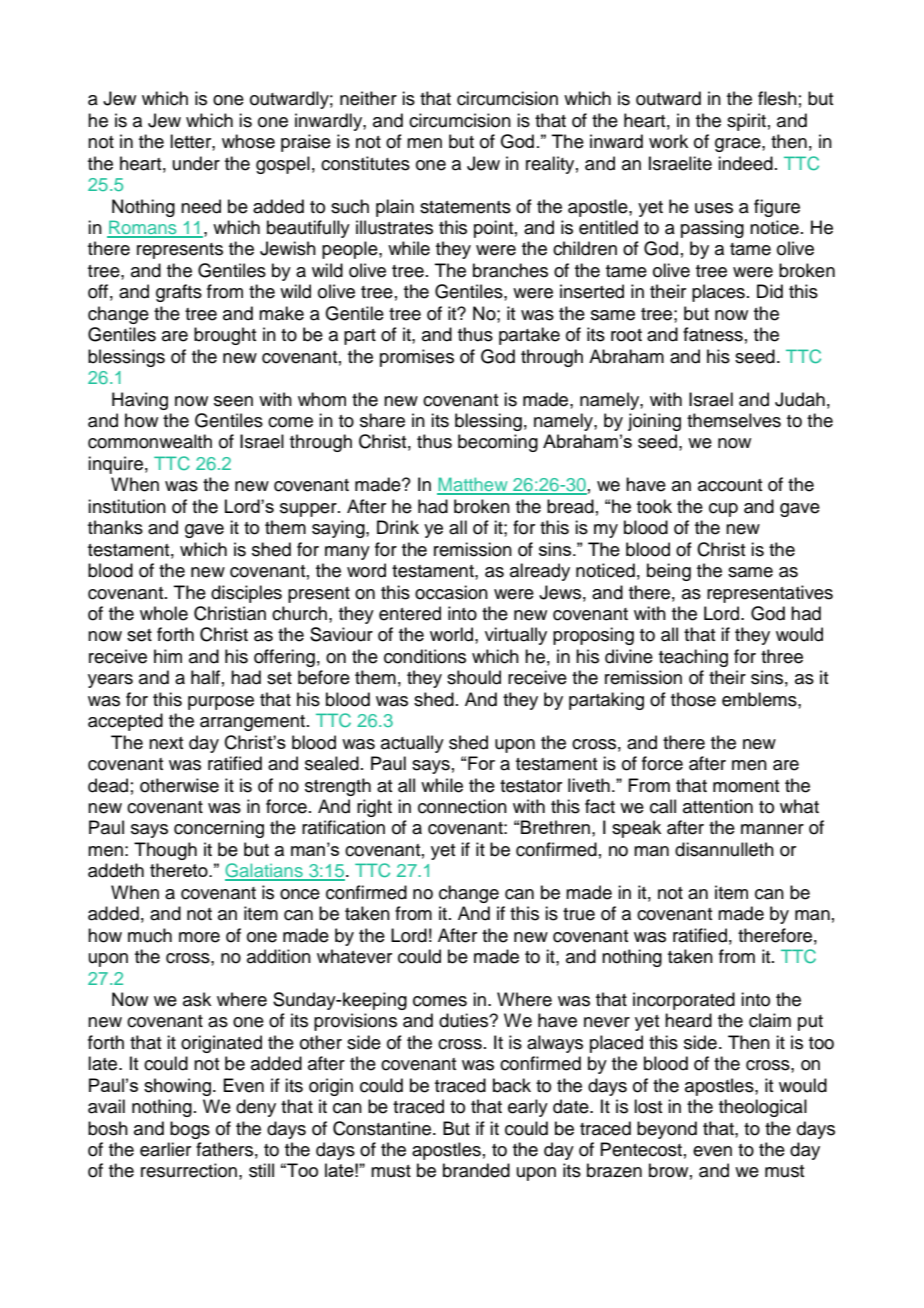 This screenshot has height=1308, width=924. Describe the element at coordinates (196, 163) in the screenshot. I see `under` at that location.
